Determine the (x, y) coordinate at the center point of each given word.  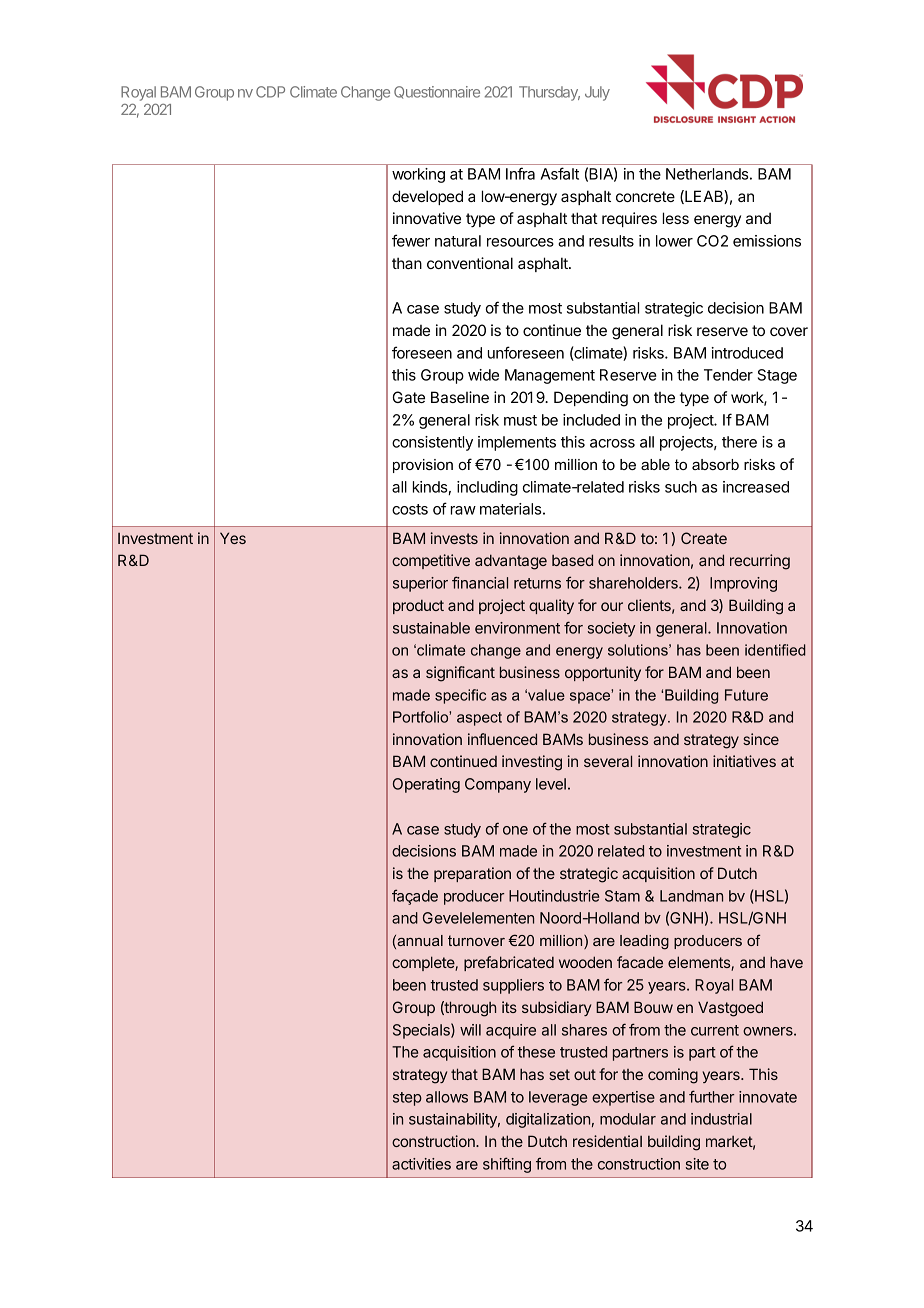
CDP (270, 92)
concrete (645, 196)
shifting (507, 1165)
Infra (520, 173)
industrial (721, 1119)
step (407, 1099)
